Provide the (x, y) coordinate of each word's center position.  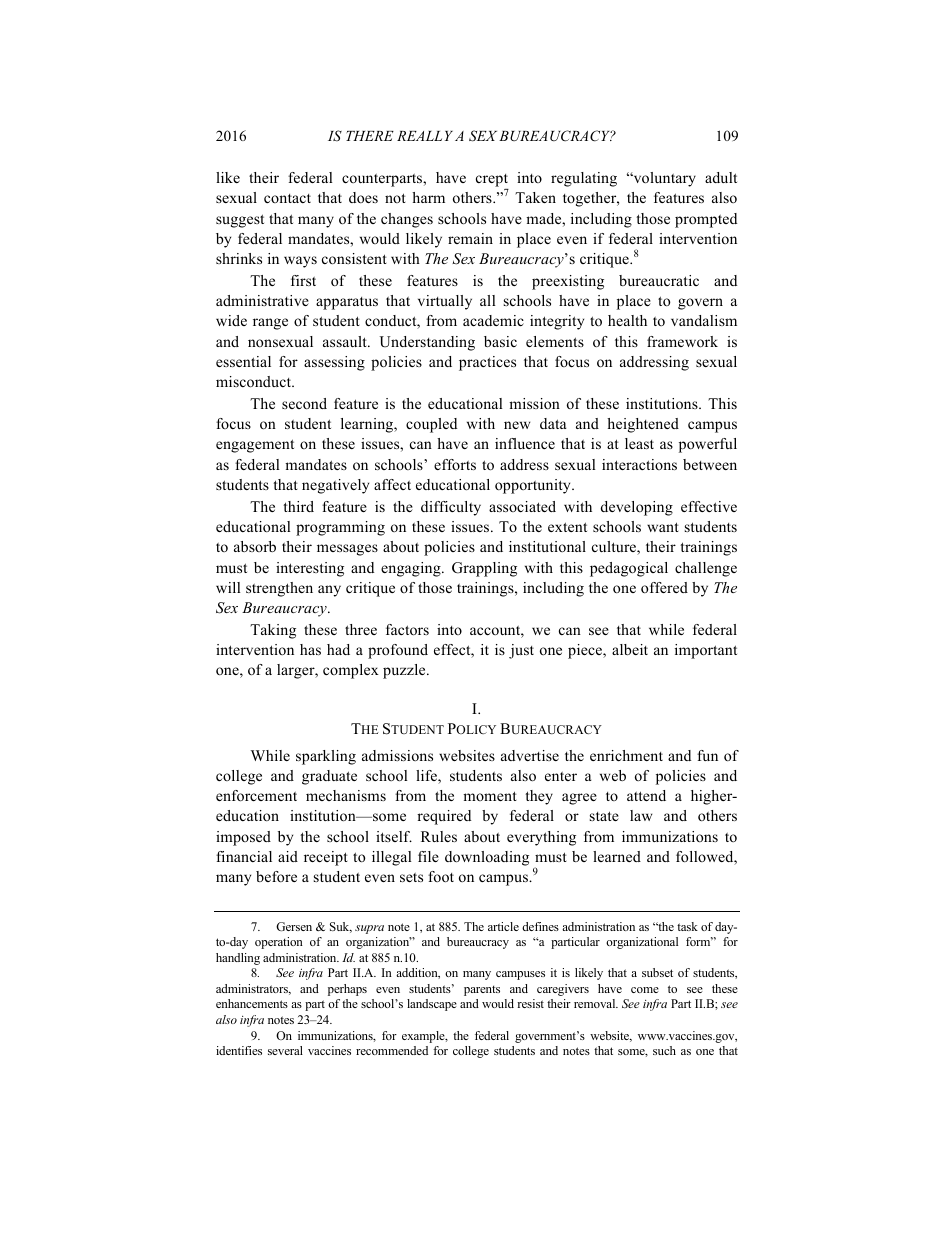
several (285, 1050)
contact (287, 198)
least (639, 443)
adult (721, 177)
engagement (255, 446)
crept (492, 182)
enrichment (626, 755)
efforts (455, 464)
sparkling (326, 757)
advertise (530, 755)
